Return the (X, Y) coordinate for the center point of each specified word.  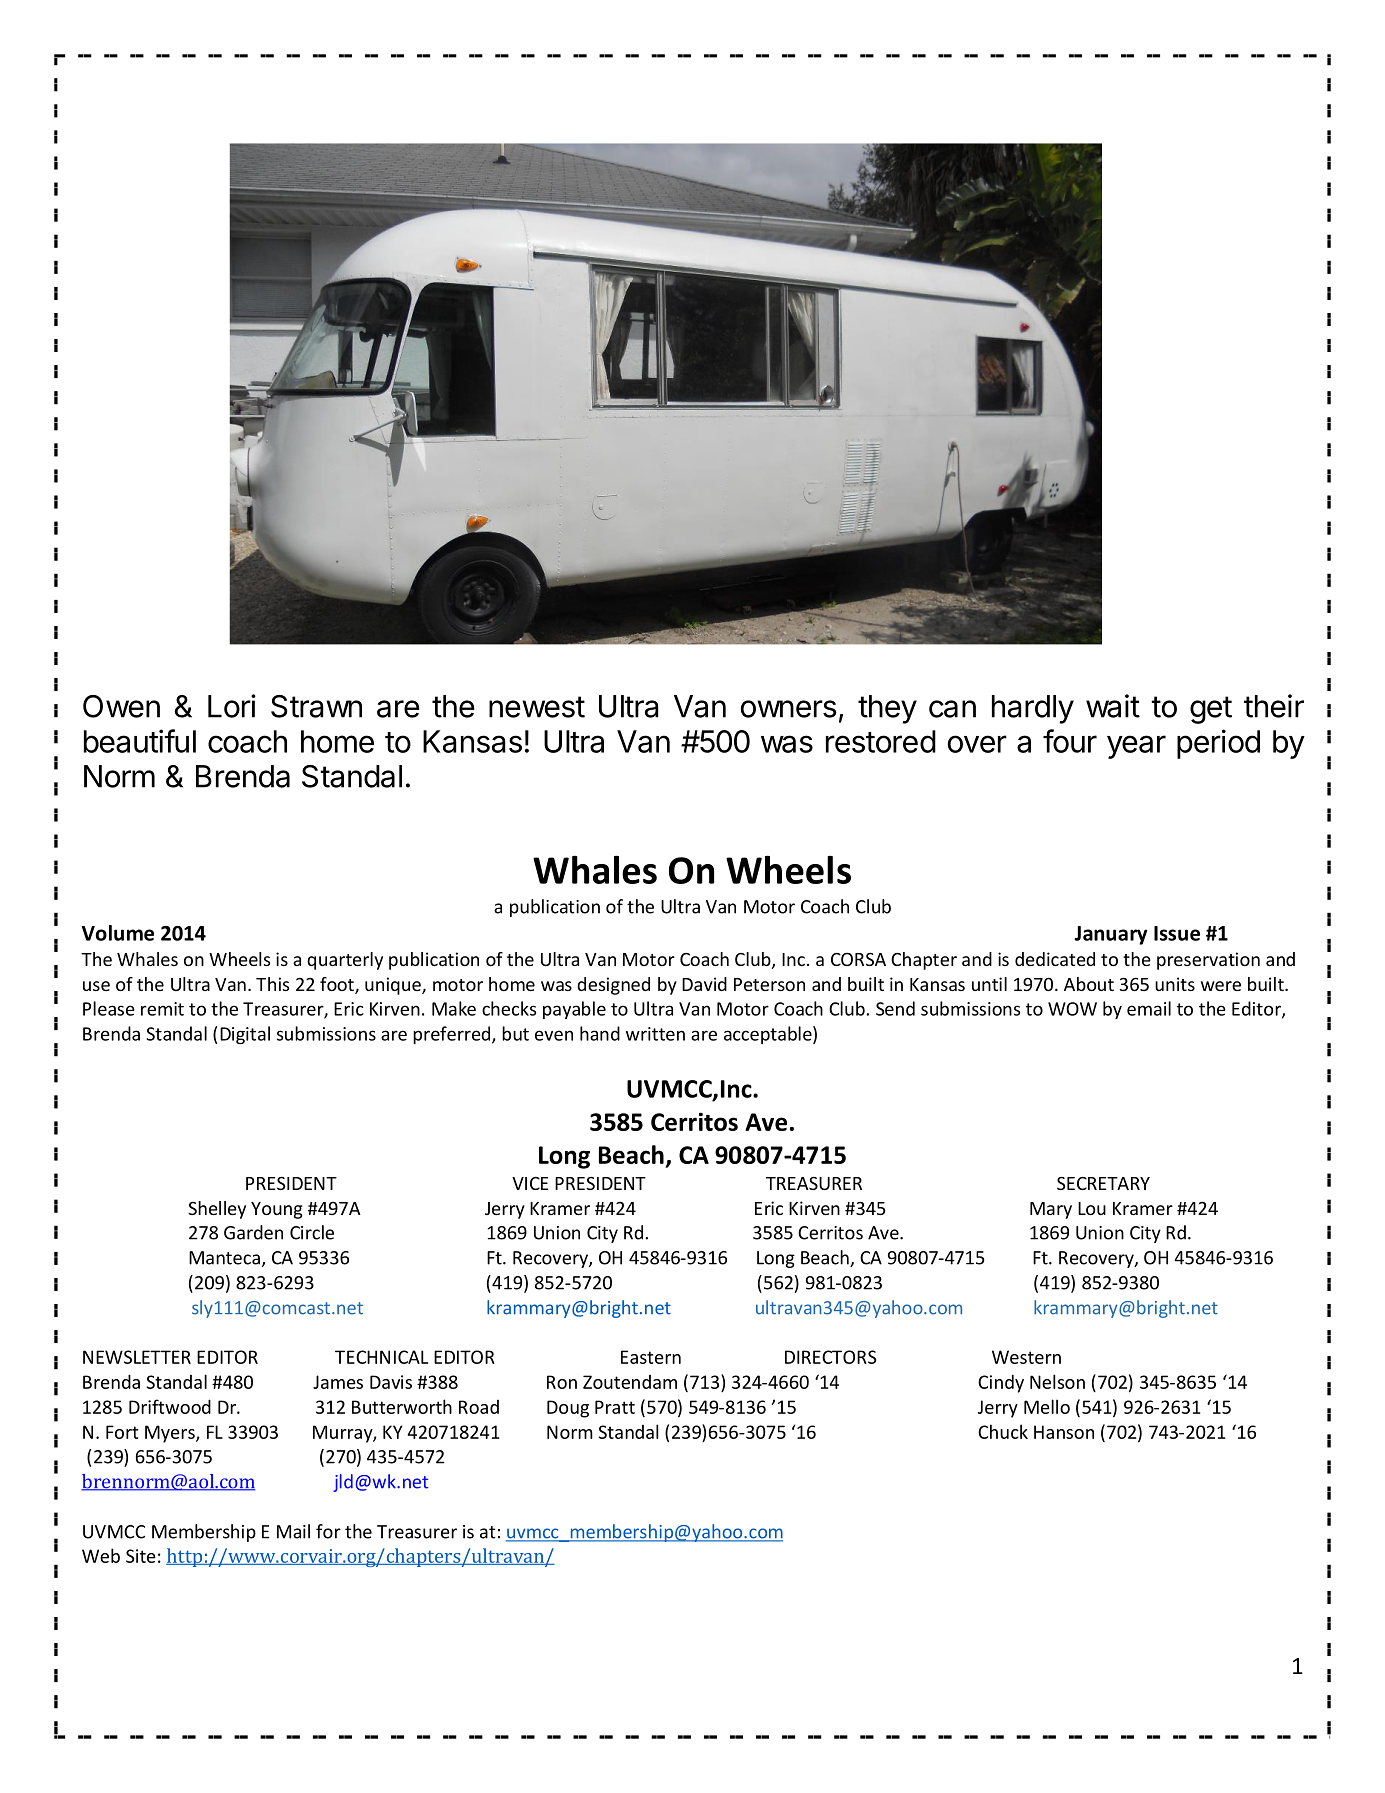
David (704, 984)
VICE (530, 1183)
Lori (232, 706)
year (1136, 747)
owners (789, 709)
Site (141, 1556)
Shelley (217, 1210)
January (1111, 935)
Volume (118, 933)
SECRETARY (1103, 1183)
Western (1026, 1357)
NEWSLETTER (137, 1357)
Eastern (651, 1357)
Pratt (615, 1407)
